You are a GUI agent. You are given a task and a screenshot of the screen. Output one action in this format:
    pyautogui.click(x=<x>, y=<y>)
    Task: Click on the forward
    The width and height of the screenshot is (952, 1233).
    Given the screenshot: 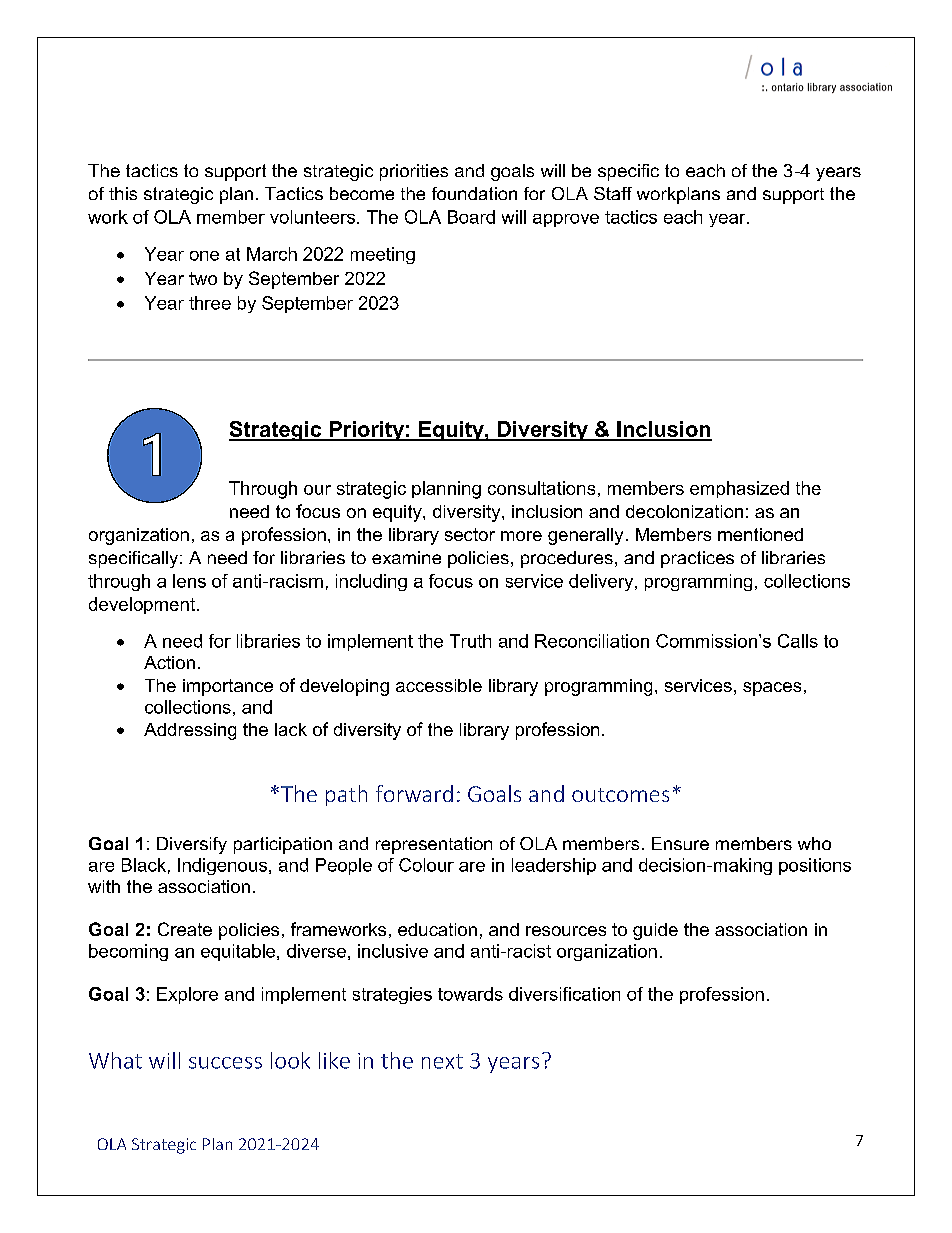 What is the action you would take?
    pyautogui.click(x=414, y=793)
